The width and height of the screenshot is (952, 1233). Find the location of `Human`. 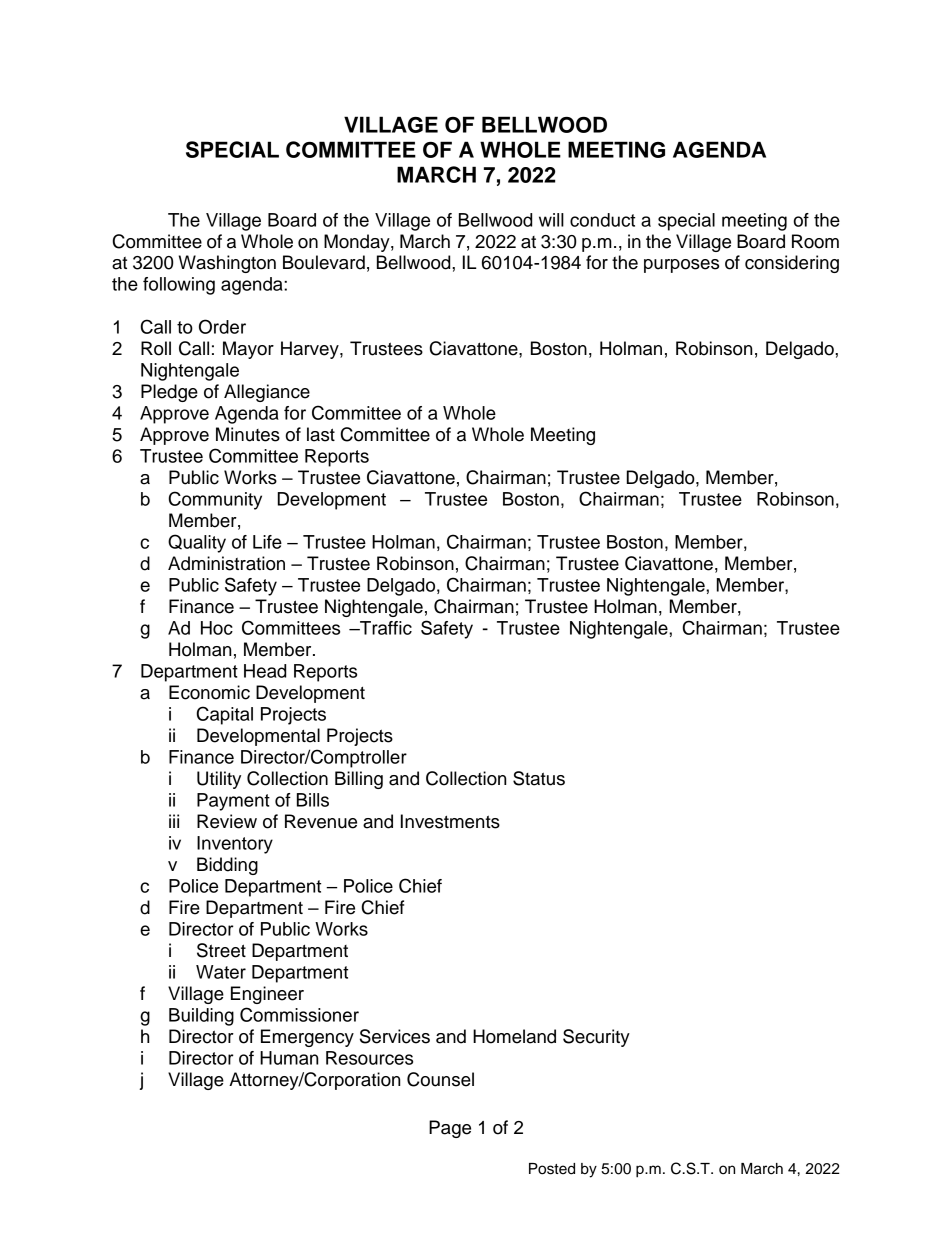

Human is located at coordinates (289, 1058).
